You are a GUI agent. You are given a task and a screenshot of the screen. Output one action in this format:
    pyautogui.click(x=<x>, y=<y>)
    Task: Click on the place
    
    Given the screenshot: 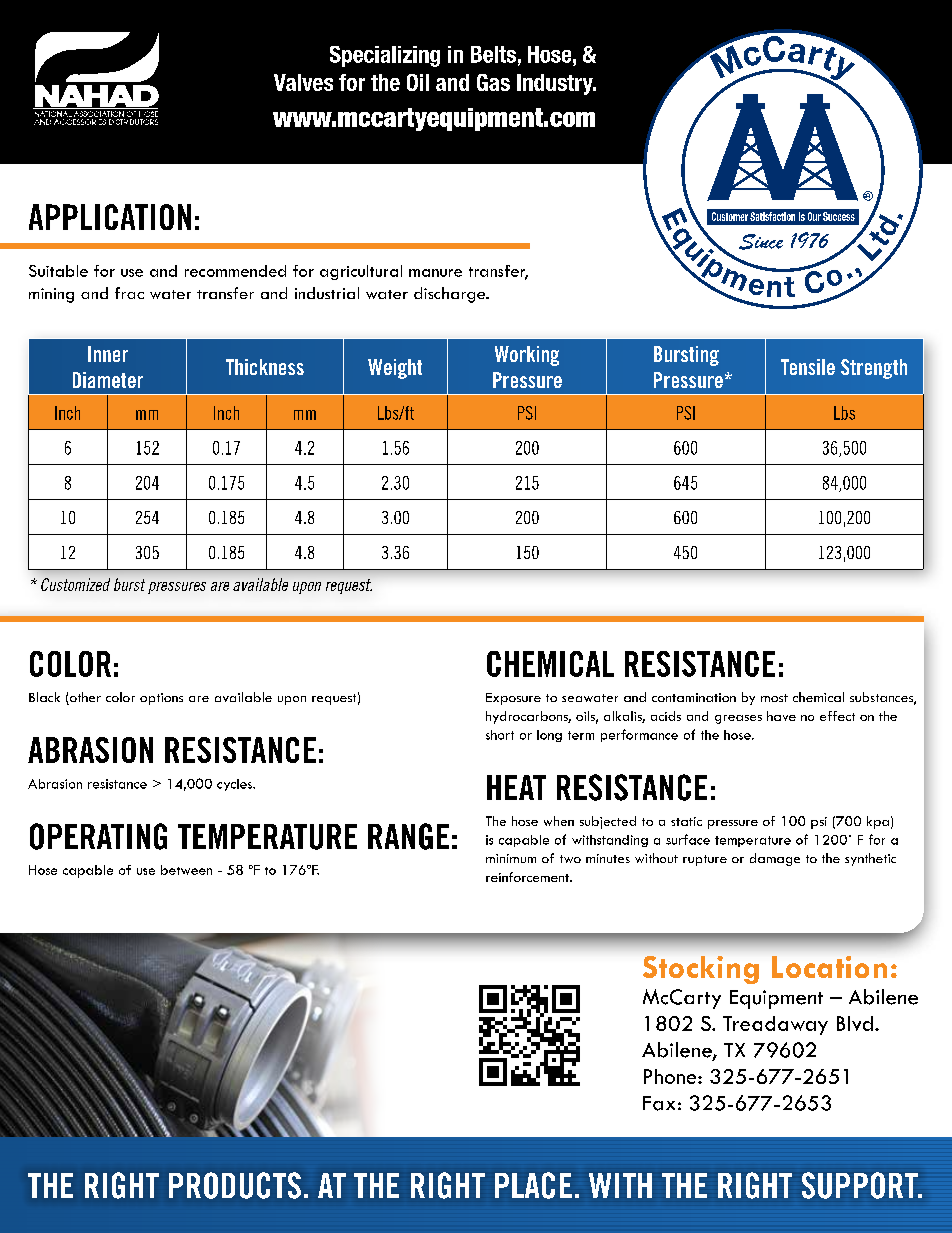 What is the action you would take?
    pyautogui.click(x=533, y=1185)
